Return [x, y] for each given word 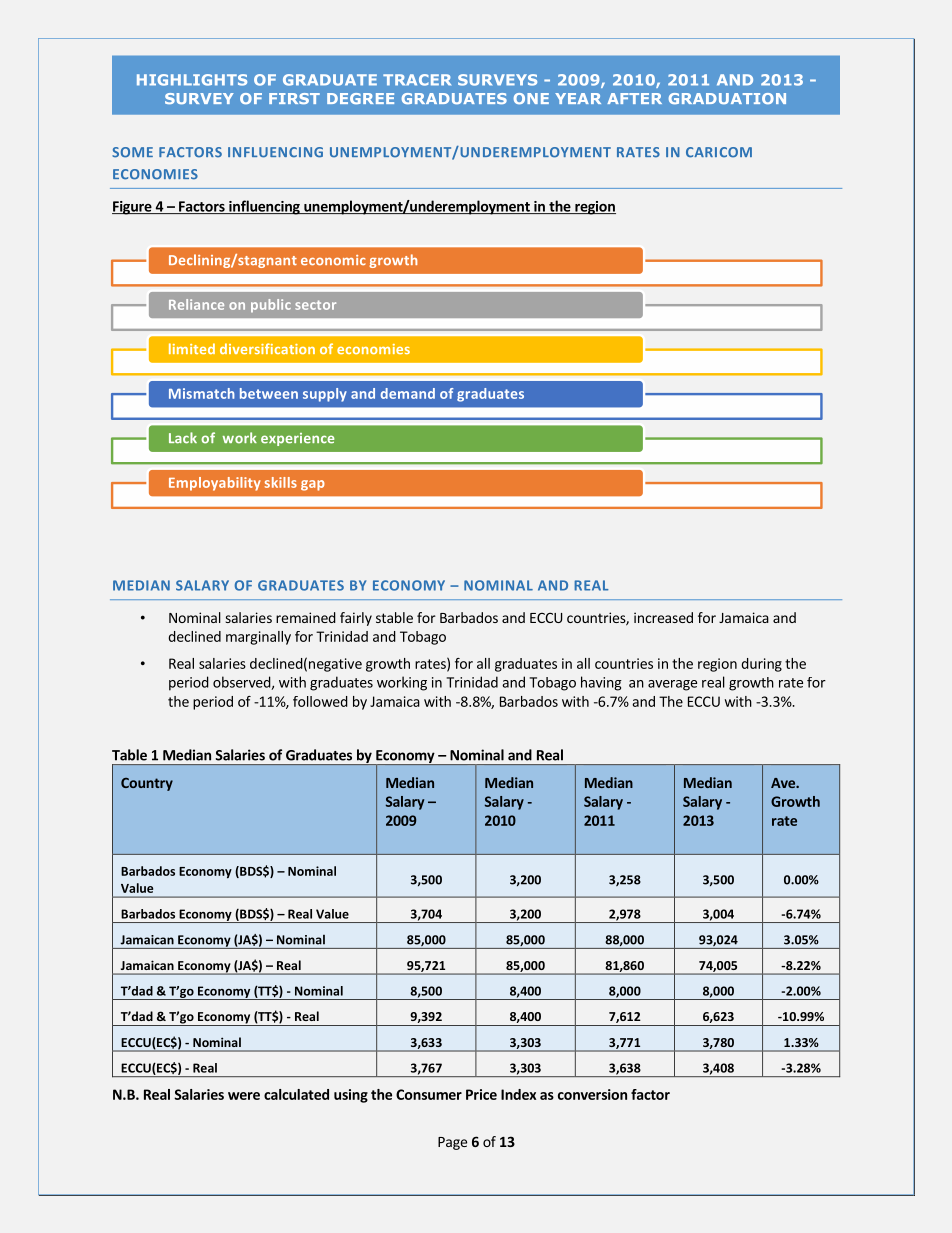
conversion [592, 1094]
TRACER [417, 80]
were [244, 1096]
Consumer [429, 1094]
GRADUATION [727, 98]
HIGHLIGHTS [192, 80]
